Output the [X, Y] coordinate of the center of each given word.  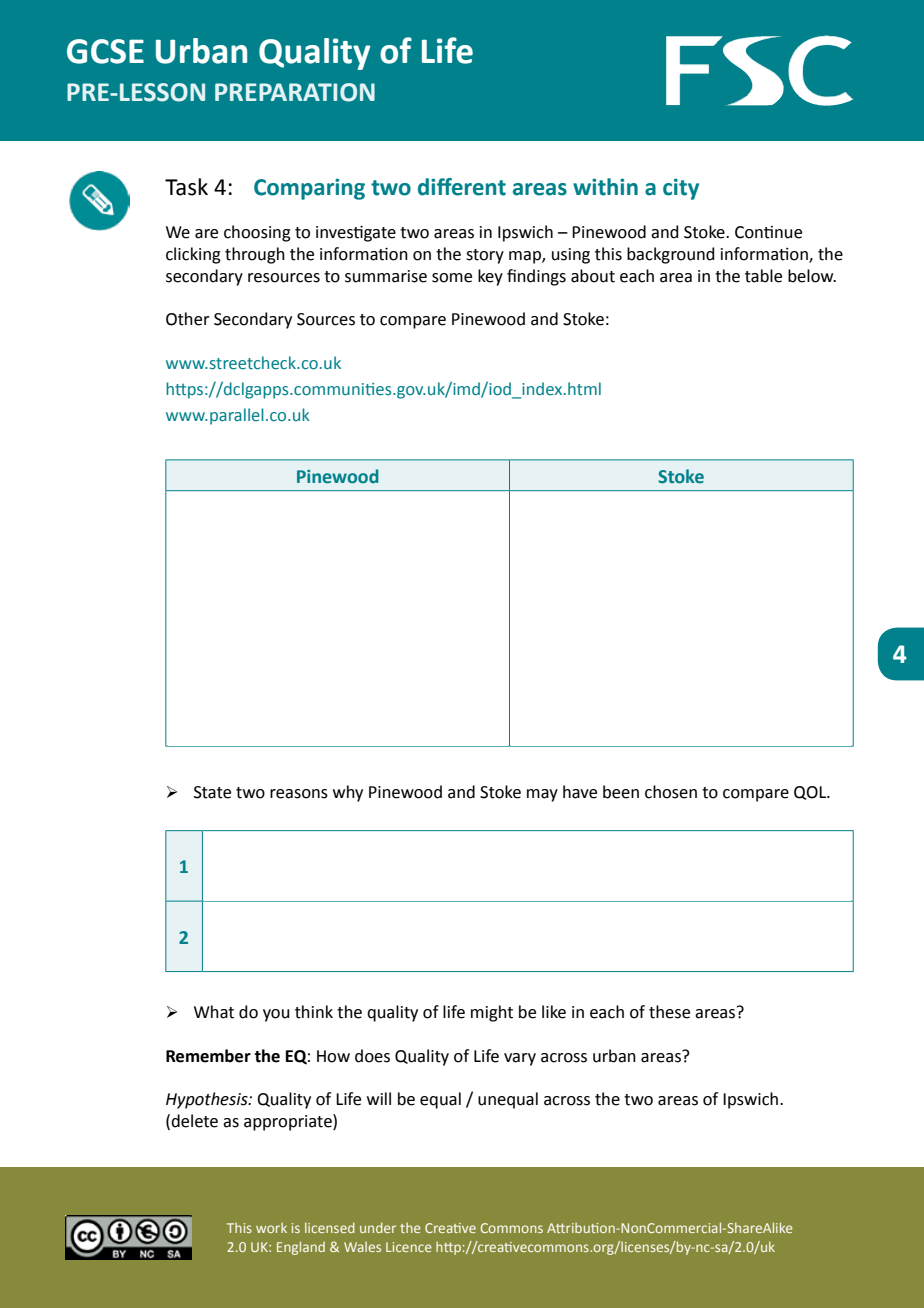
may [542, 795]
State [212, 792]
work [271, 1228]
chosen [671, 792]
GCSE [105, 51]
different [462, 187]
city [681, 189]
